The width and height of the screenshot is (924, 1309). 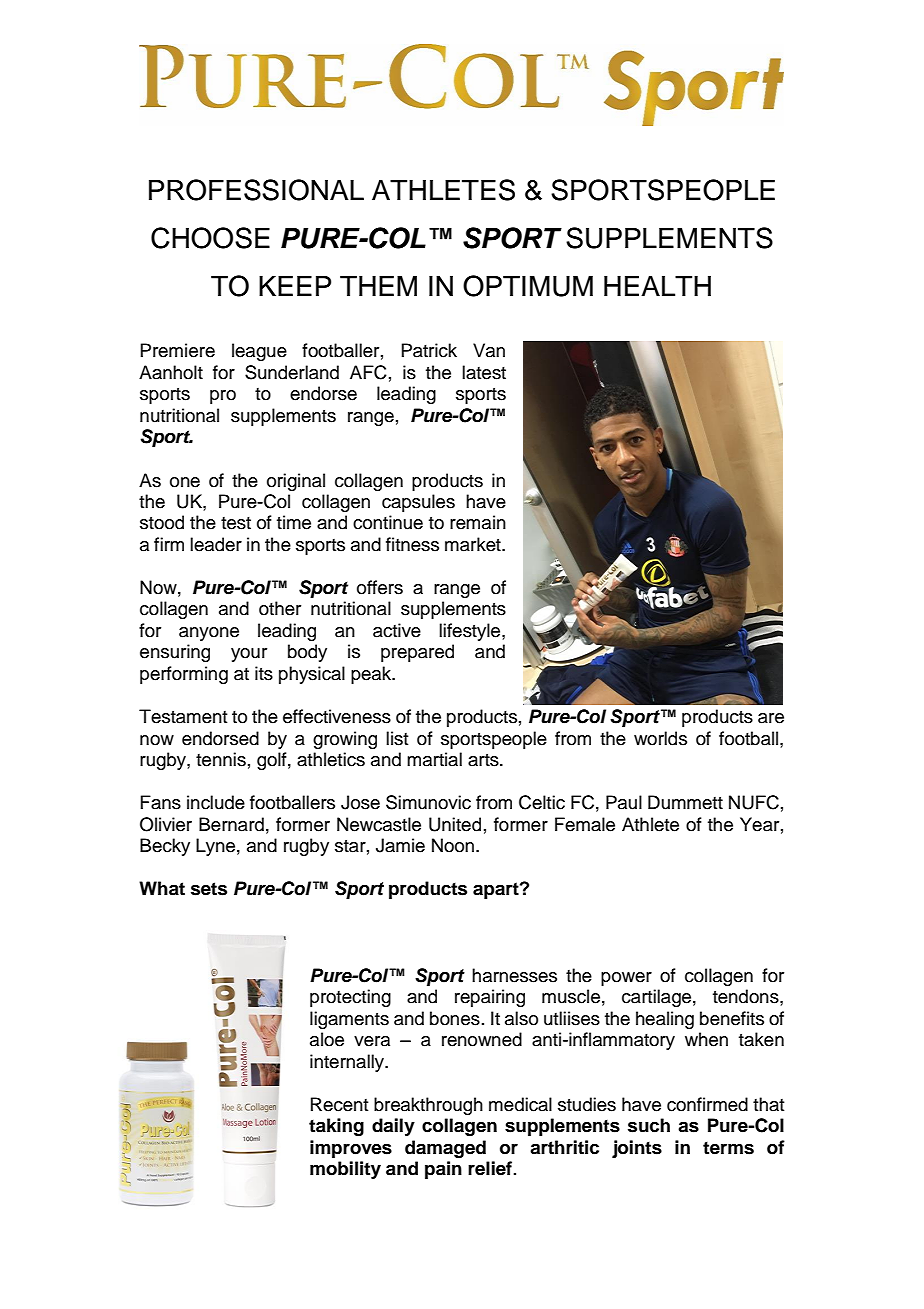 What do you see at coordinates (497, 890) in the screenshot?
I see `apart` at bounding box center [497, 890].
